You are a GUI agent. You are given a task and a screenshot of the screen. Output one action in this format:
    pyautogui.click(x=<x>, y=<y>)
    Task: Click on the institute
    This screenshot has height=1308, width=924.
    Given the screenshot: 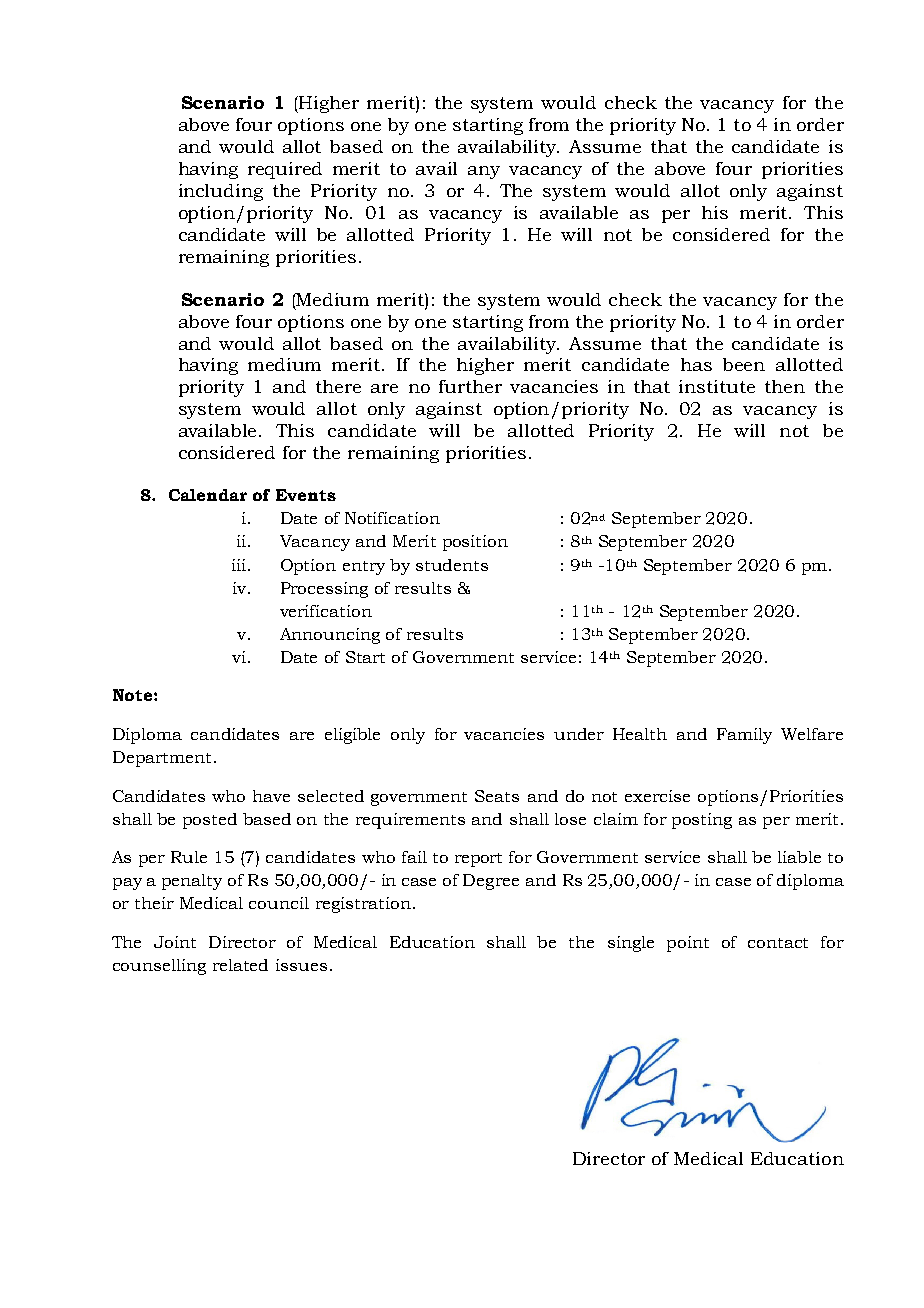 What is the action you would take?
    pyautogui.click(x=717, y=386)
